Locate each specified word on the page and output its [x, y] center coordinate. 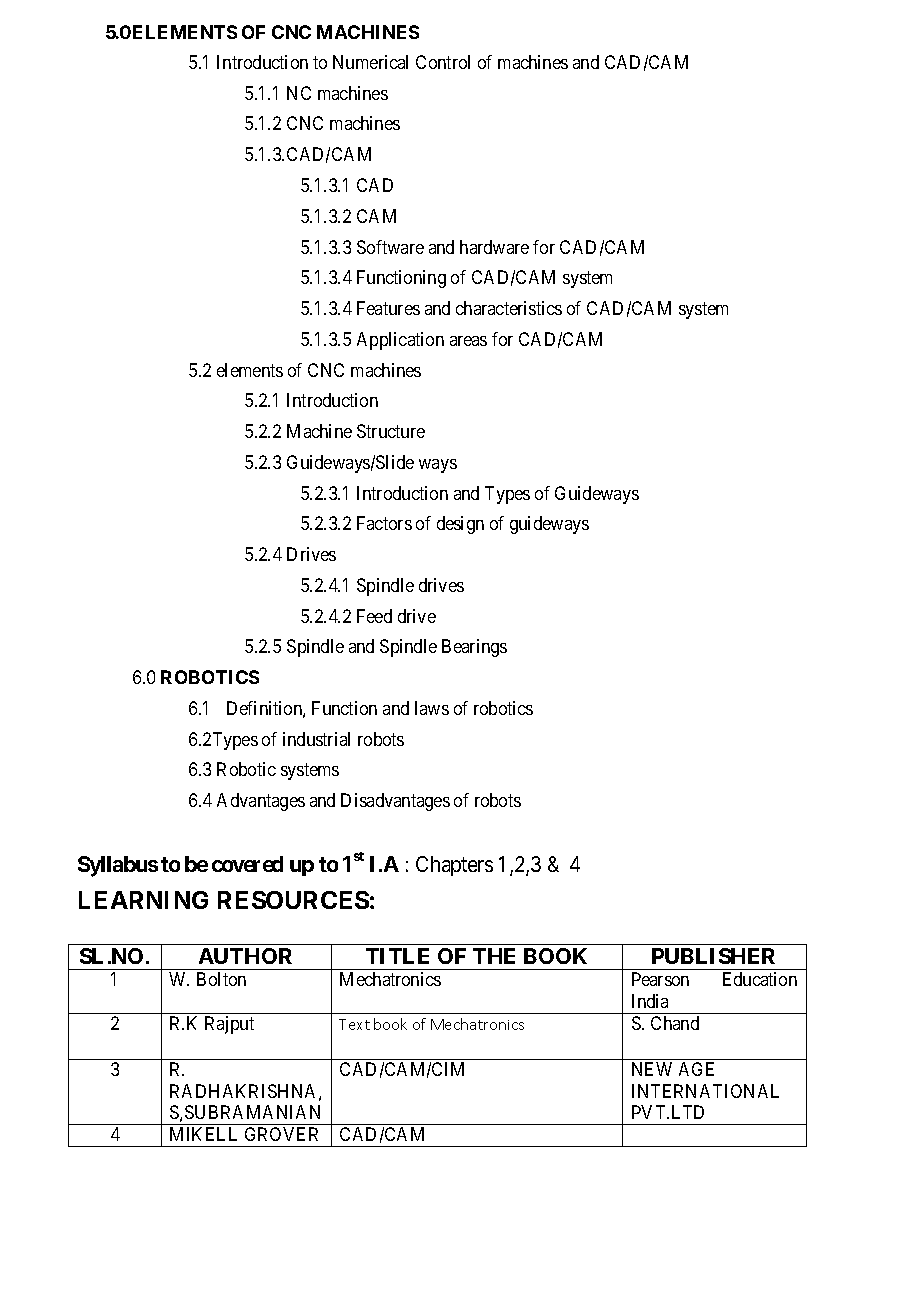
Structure [391, 431]
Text [354, 1024]
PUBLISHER [713, 956]
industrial [316, 739]
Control [443, 62]
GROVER [281, 1134]
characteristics [509, 308]
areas [468, 341]
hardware [494, 247]
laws [432, 708]
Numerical [370, 62]
